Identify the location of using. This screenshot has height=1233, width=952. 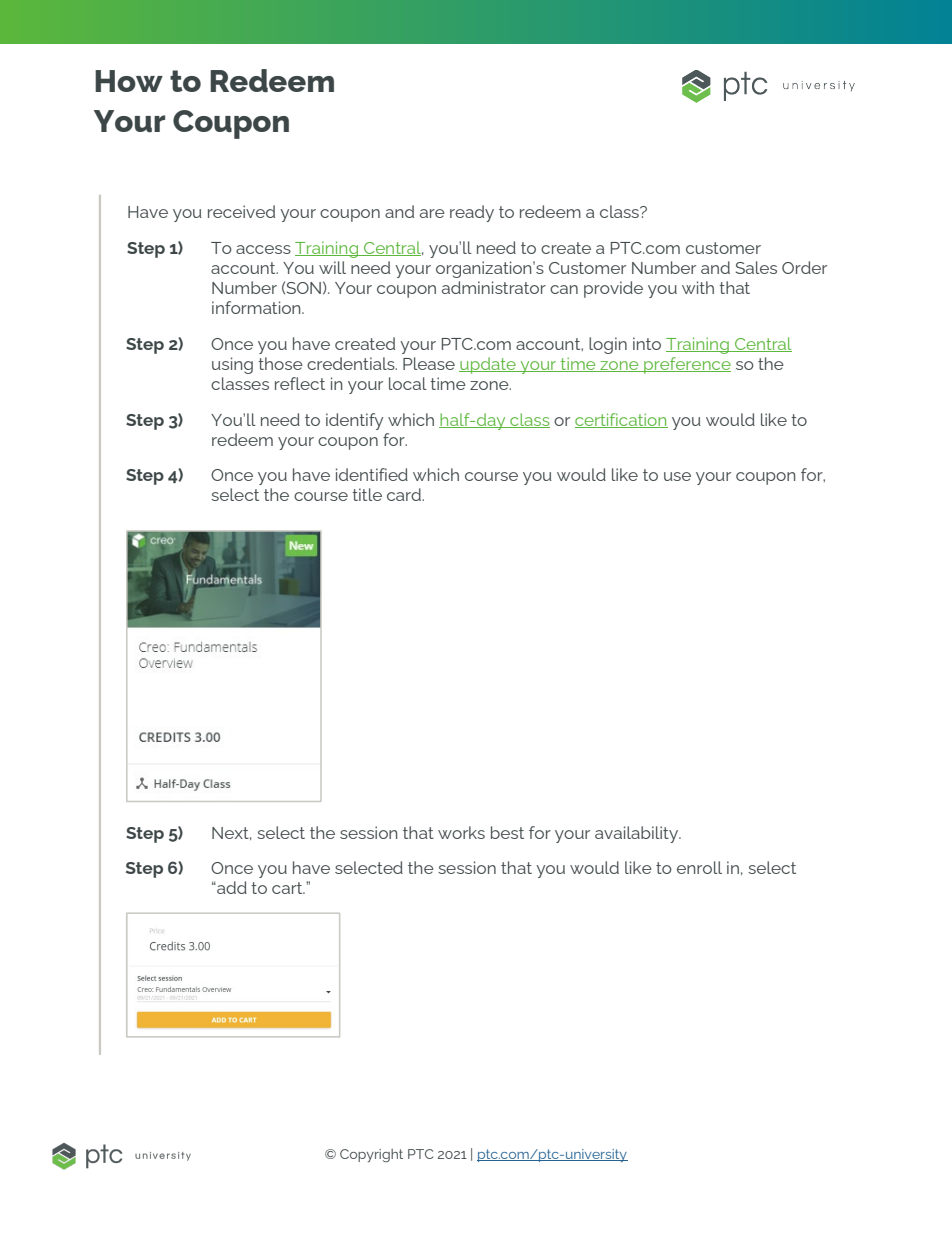
(232, 365).
